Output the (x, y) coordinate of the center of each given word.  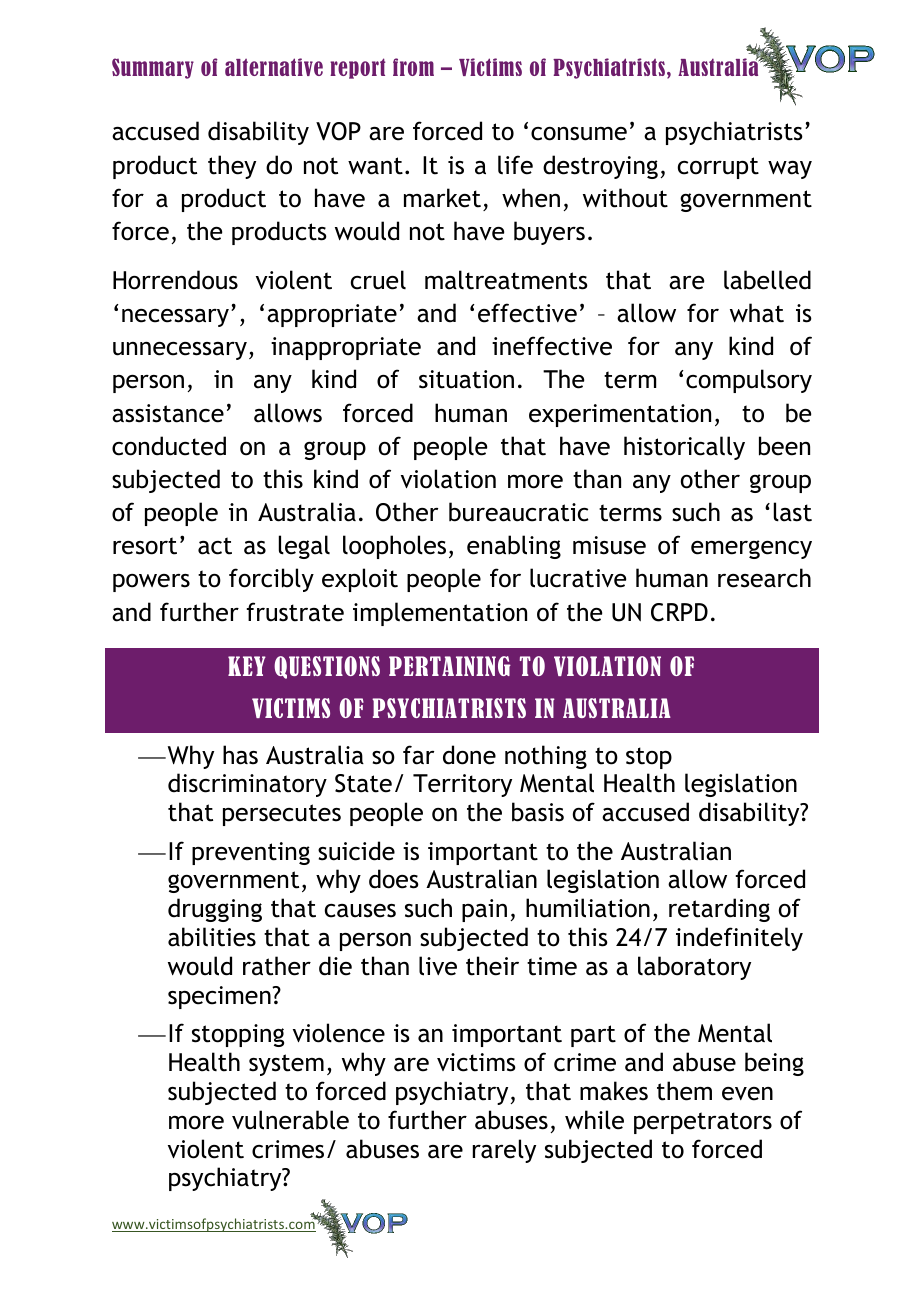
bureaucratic (519, 512)
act (215, 546)
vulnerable (290, 1120)
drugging (215, 910)
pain (484, 910)
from (413, 67)
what (757, 313)
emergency (751, 549)
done (469, 755)
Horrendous (175, 280)
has (240, 755)
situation (466, 379)
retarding (719, 910)
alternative (274, 67)
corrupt (718, 168)
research (764, 578)
